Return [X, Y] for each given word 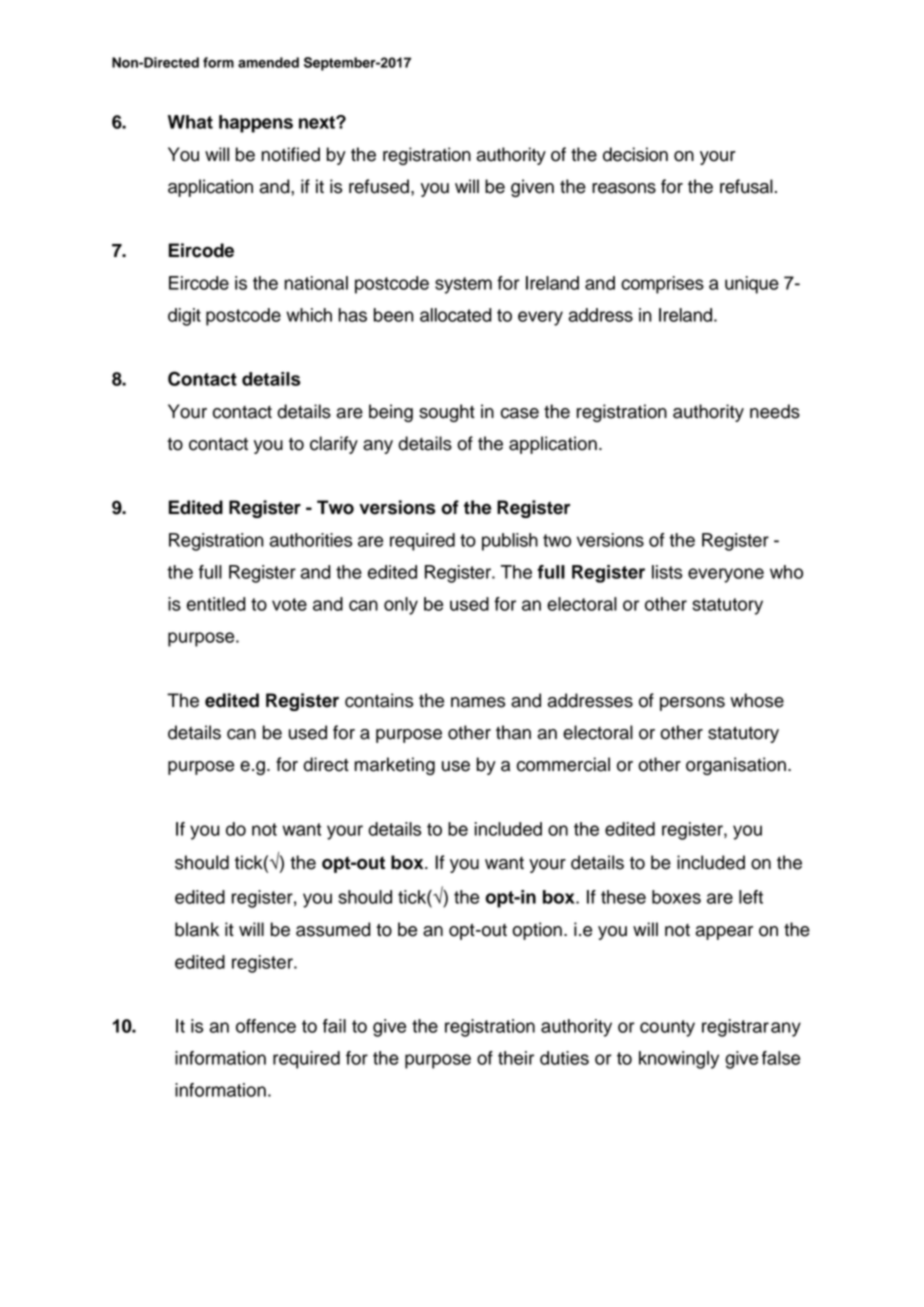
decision [635, 154]
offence [266, 1026]
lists [667, 572]
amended [268, 62]
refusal [746, 186]
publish [510, 542]
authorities [311, 540]
